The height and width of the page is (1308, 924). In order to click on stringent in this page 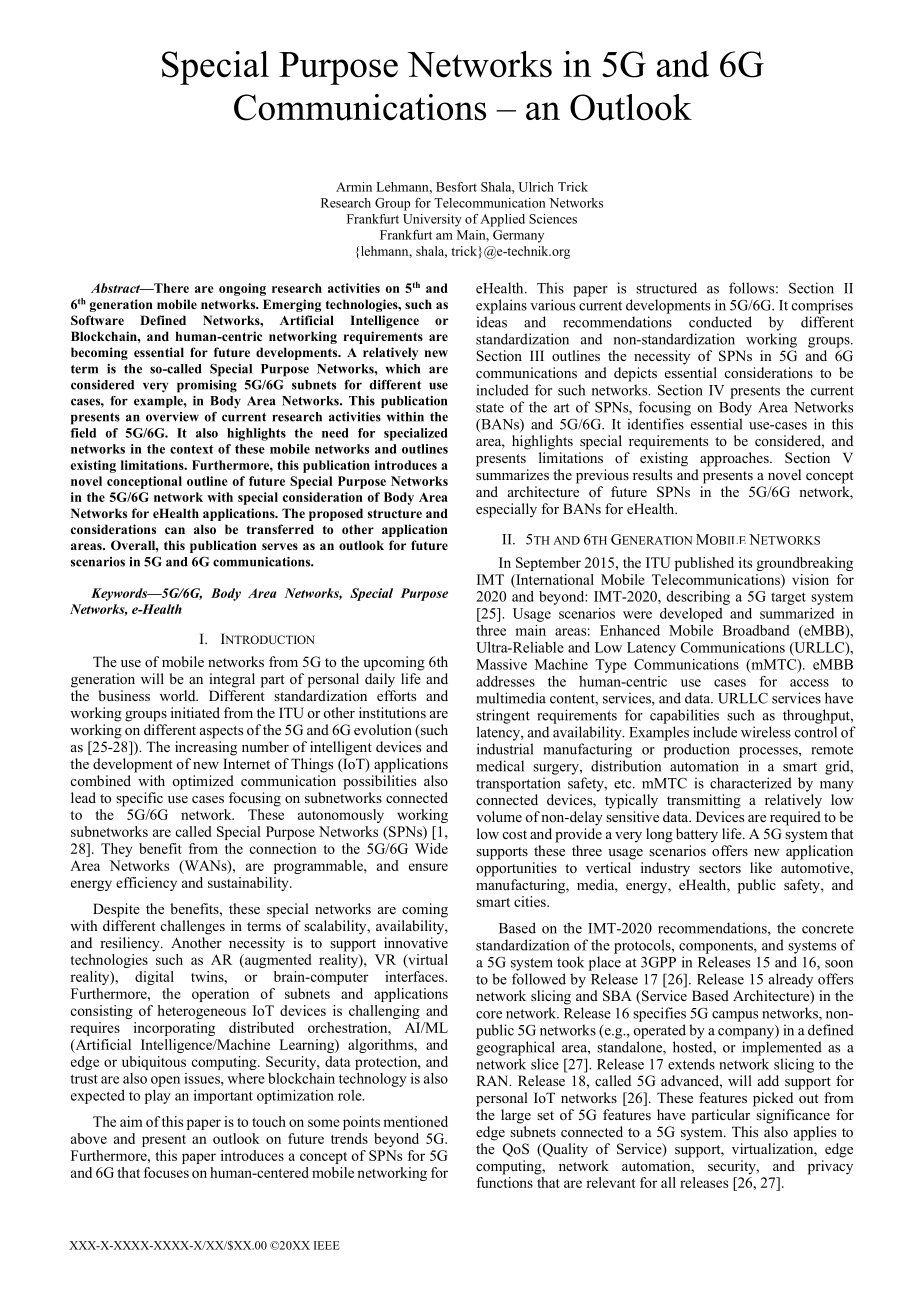, I will do `click(503, 716)`.
